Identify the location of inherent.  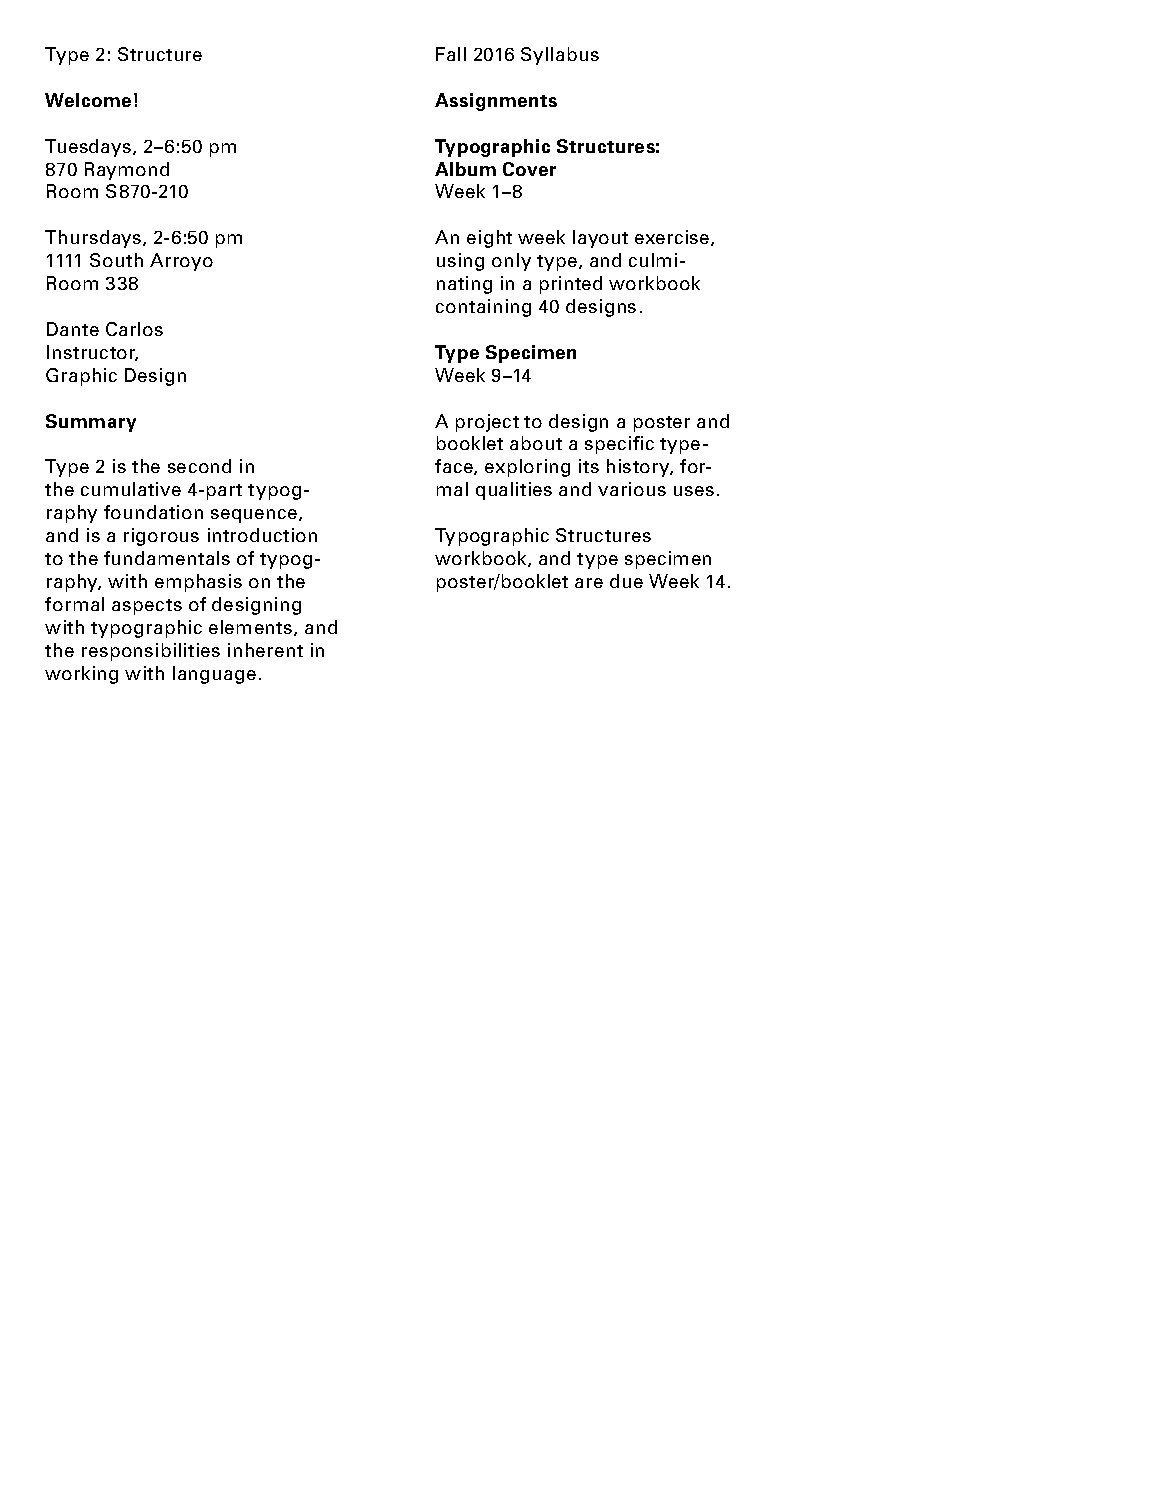
(265, 650).
